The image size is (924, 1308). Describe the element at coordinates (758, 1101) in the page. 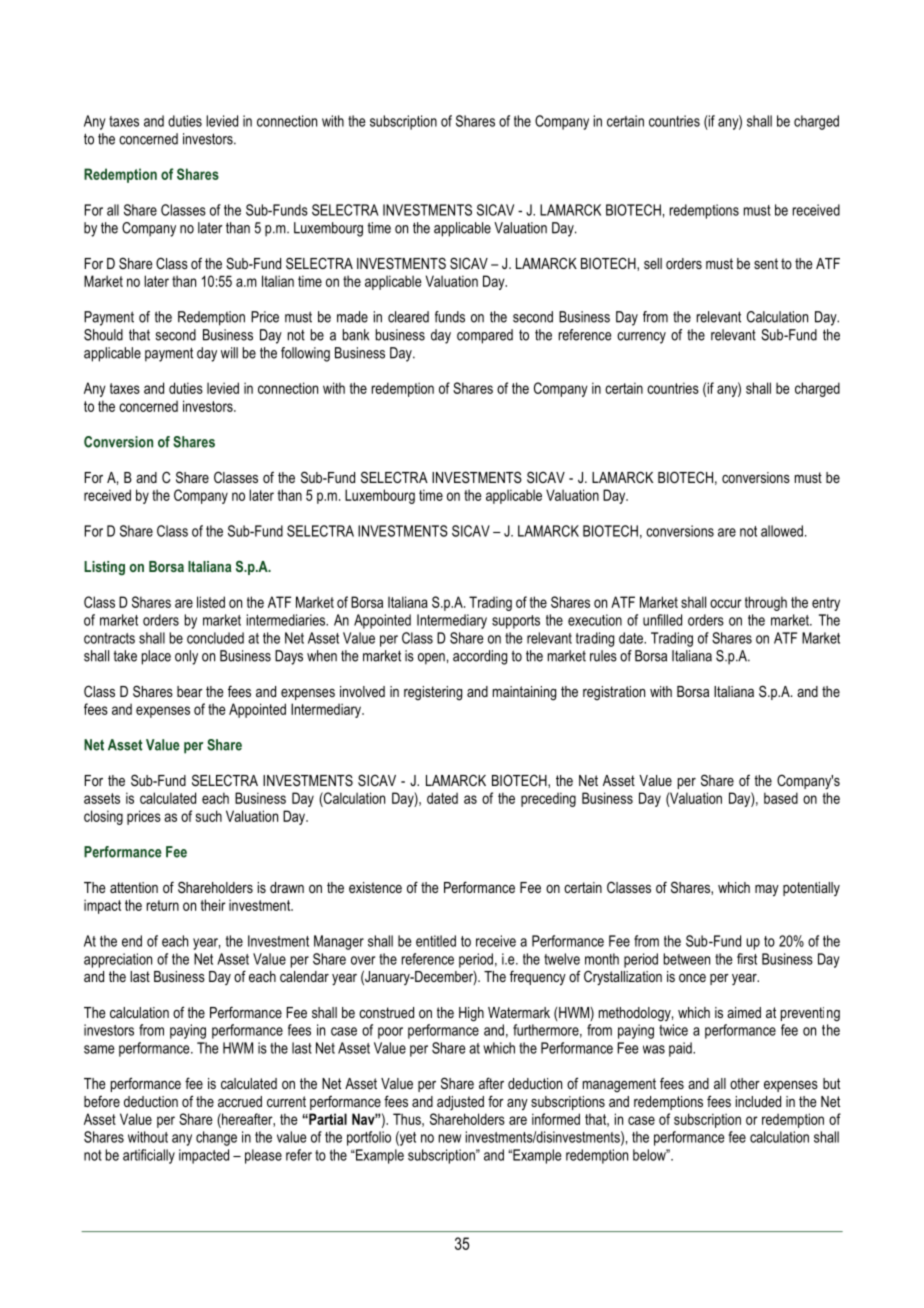

I see `included` at that location.
